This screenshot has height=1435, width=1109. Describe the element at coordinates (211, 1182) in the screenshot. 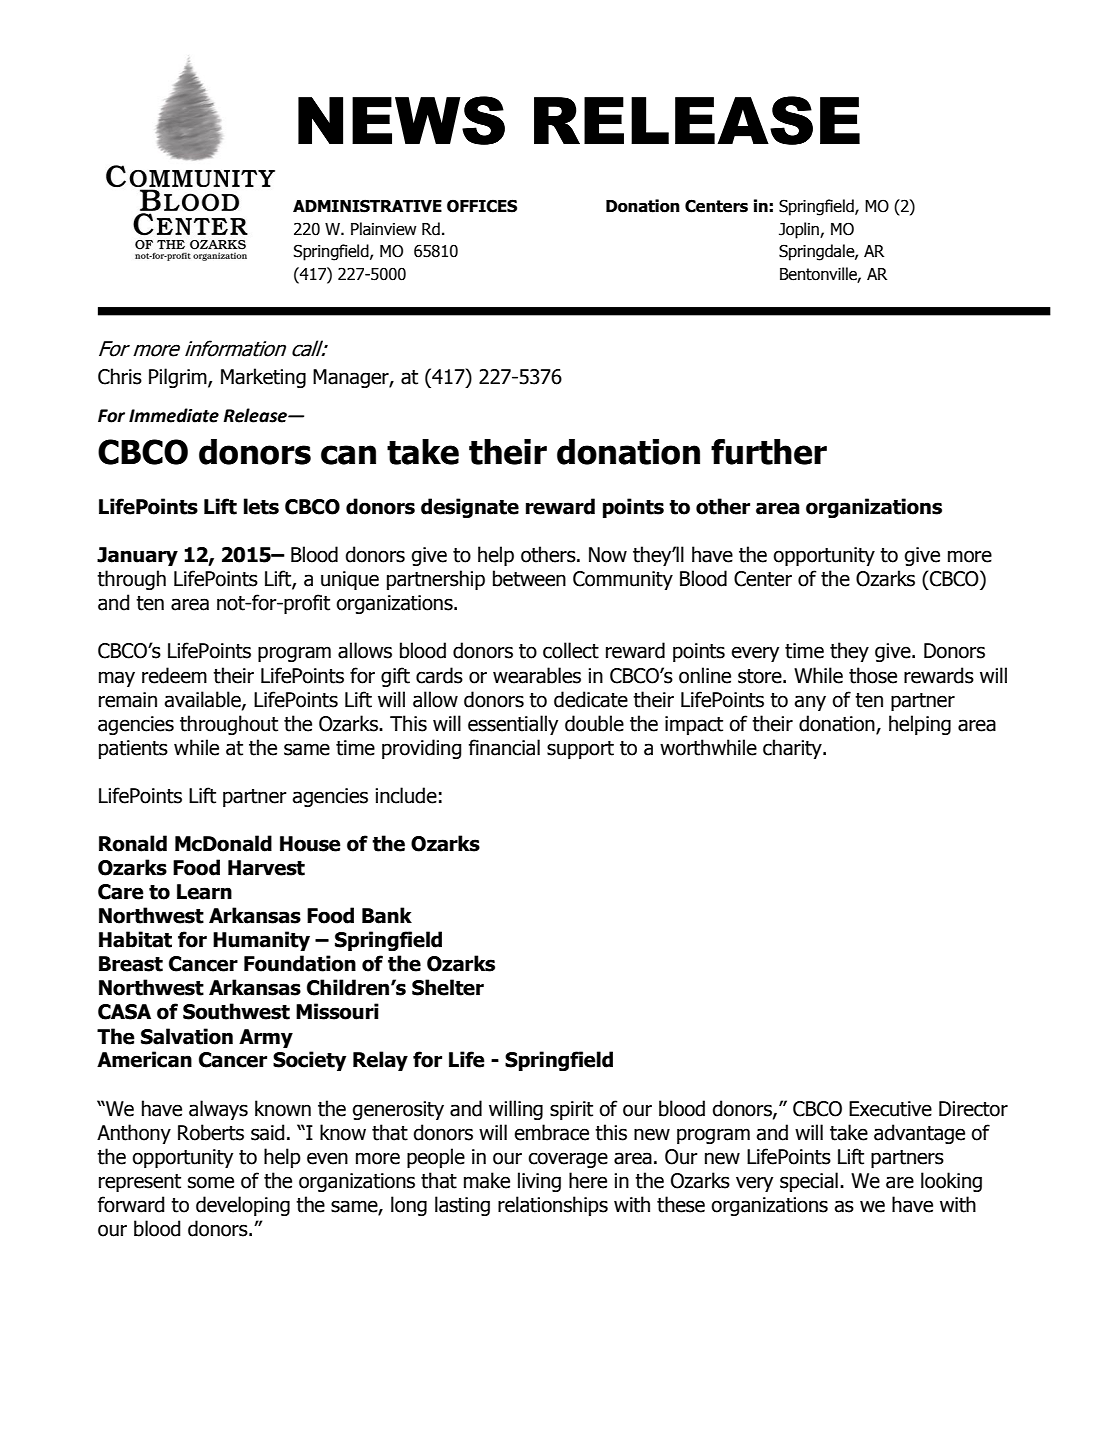

I see `some` at that location.
